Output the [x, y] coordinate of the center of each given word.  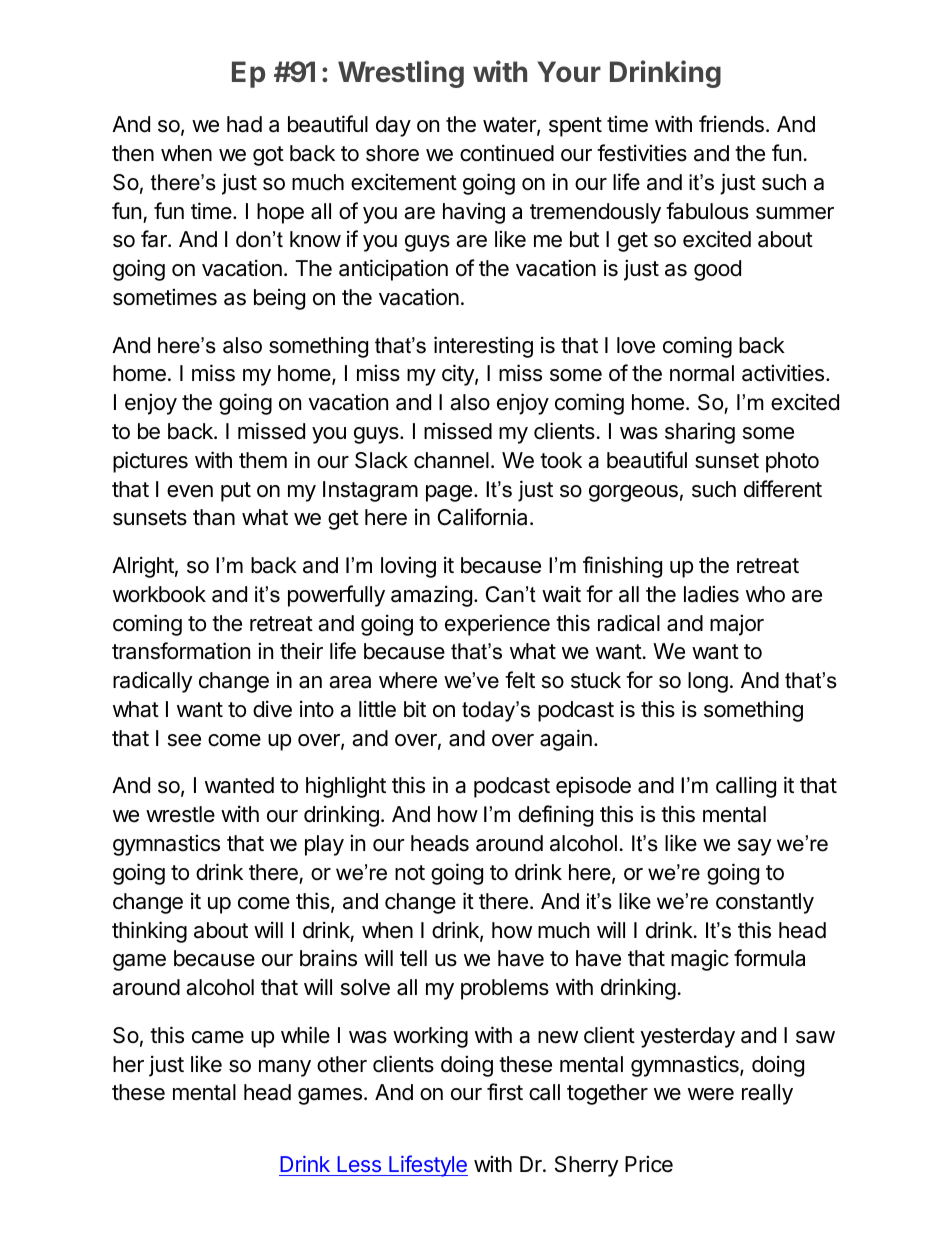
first [505, 1092]
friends [731, 124]
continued [507, 153]
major [737, 625]
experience [497, 625]
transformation [181, 651]
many [285, 1068]
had [244, 124]
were [711, 1094]
